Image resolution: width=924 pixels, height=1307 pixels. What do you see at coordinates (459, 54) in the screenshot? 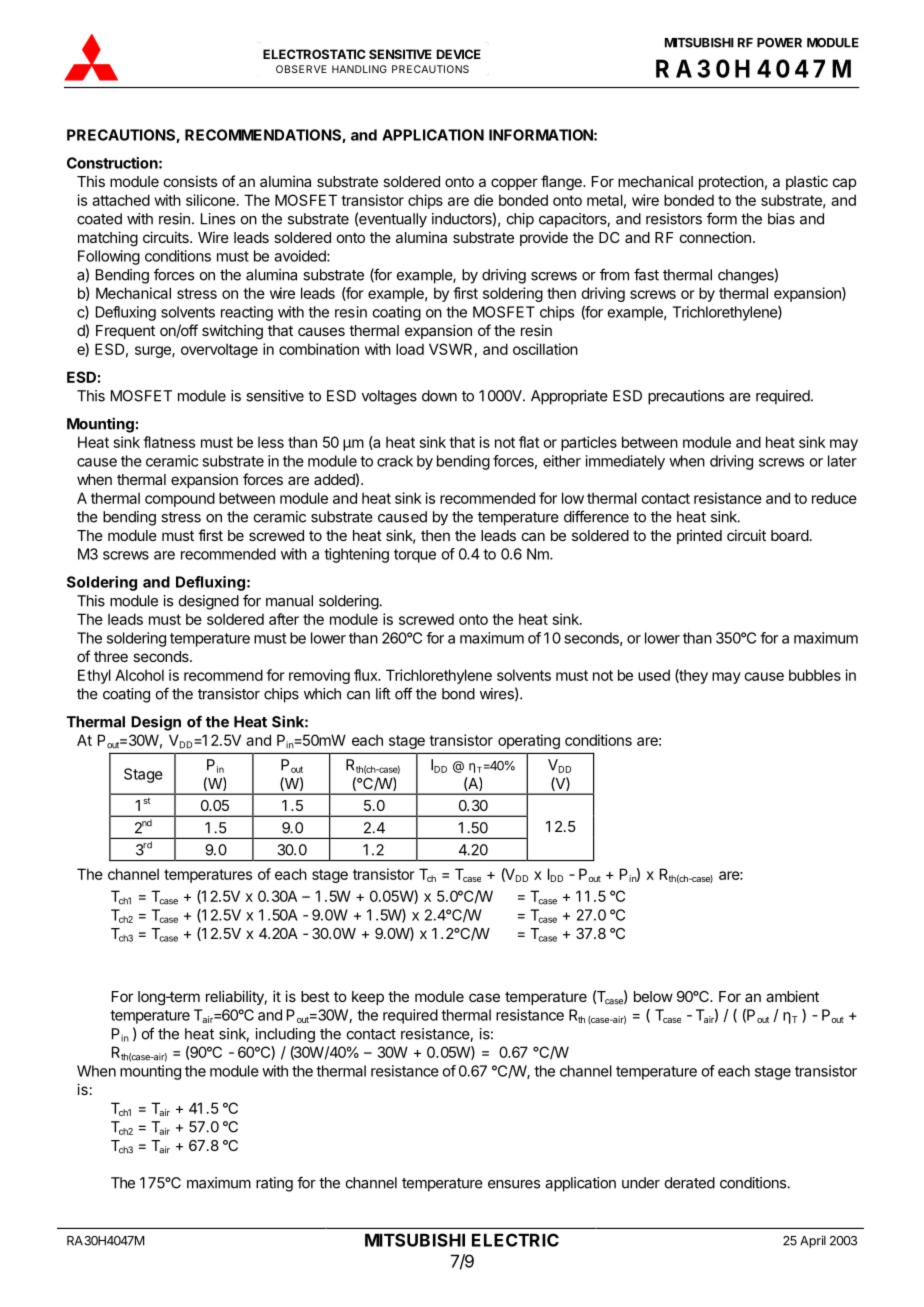
I see `DEVICE` at bounding box center [459, 54].
